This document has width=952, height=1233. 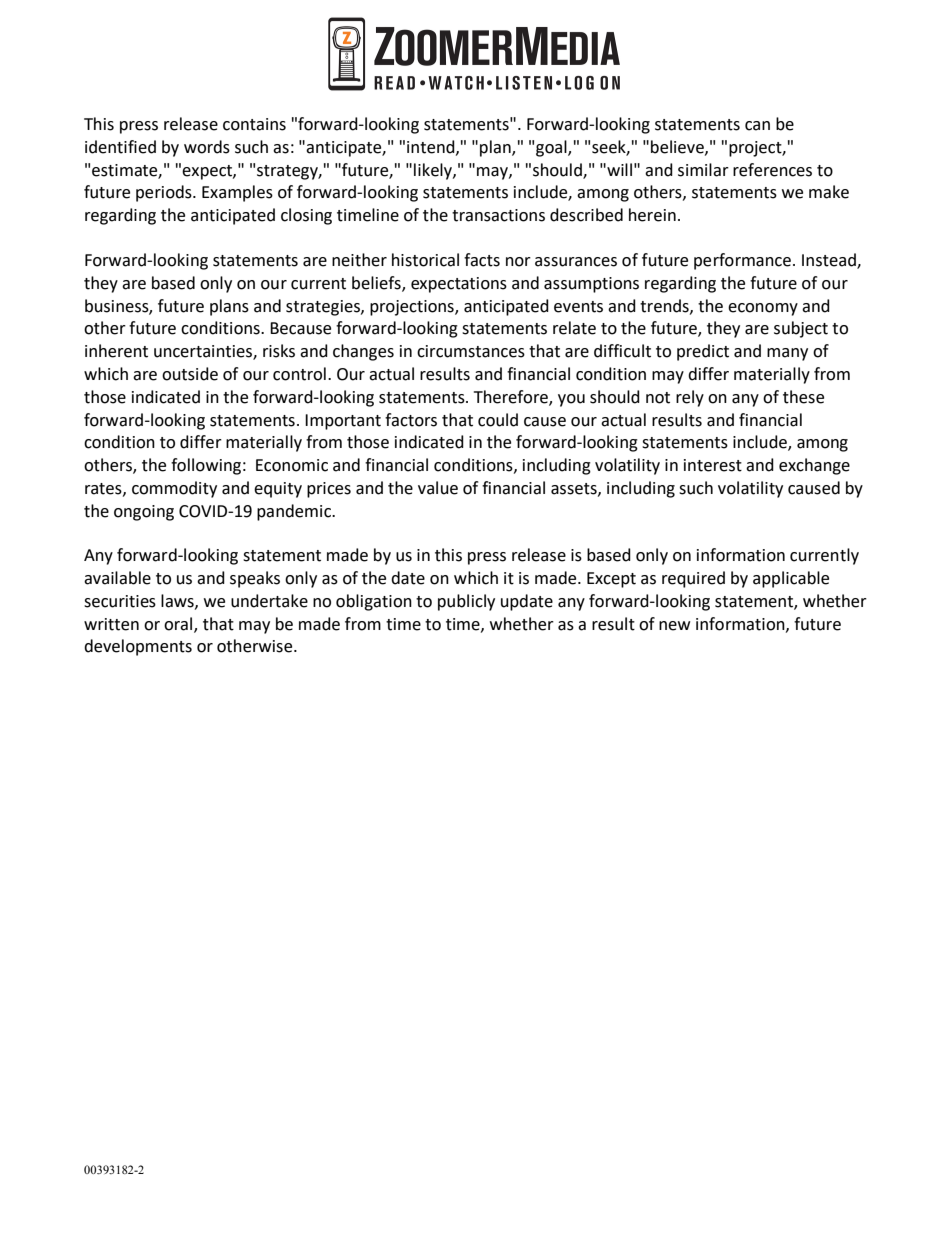 What do you see at coordinates (179, 624) in the document?
I see `oral` at bounding box center [179, 624].
